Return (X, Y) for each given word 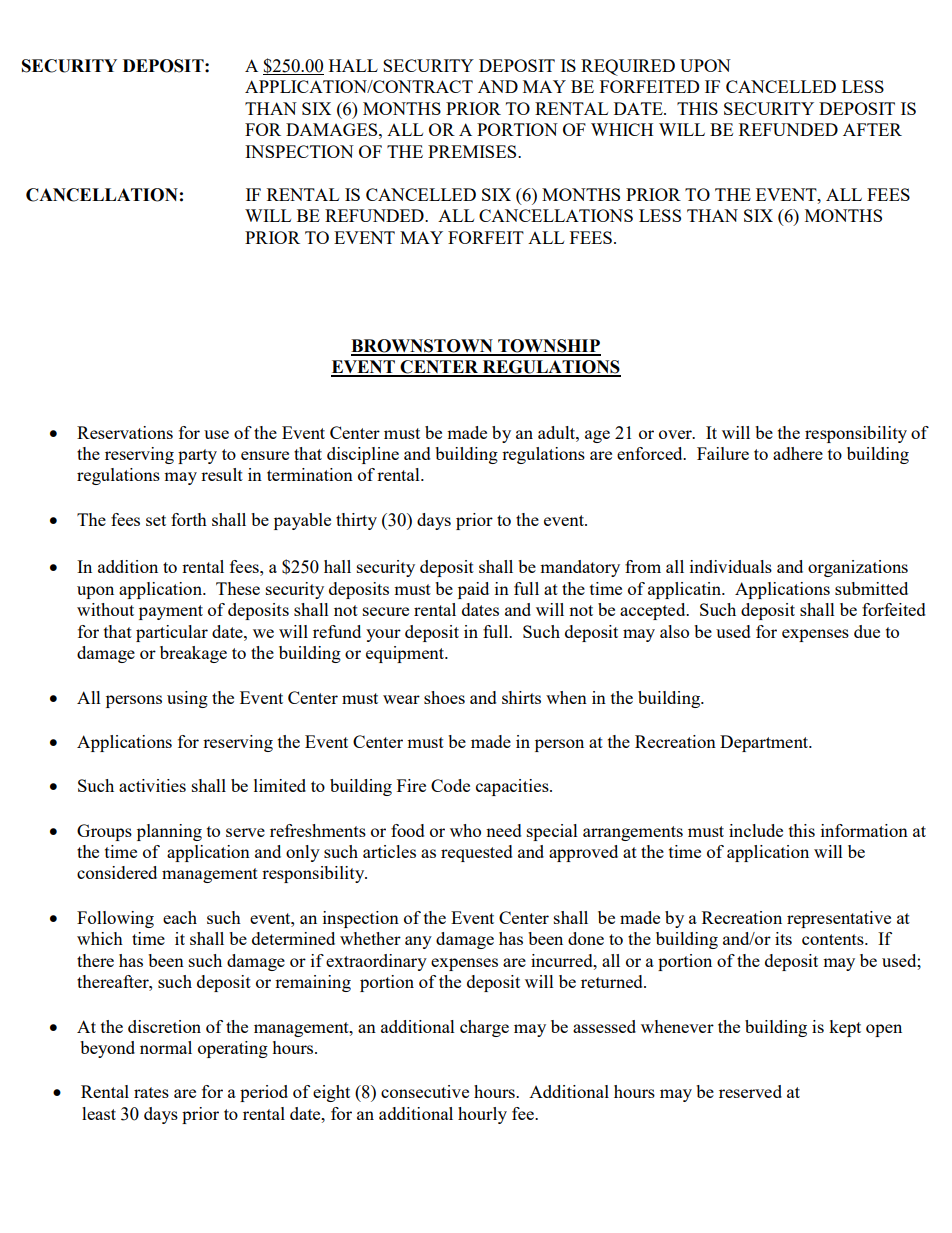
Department (765, 743)
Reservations (125, 432)
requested (477, 853)
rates (151, 1092)
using (187, 699)
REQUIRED (628, 67)
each (180, 917)
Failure (723, 453)
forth (189, 519)
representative (839, 919)
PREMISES (473, 151)
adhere (798, 453)
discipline (363, 455)
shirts (521, 697)
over (676, 434)
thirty (356, 521)
